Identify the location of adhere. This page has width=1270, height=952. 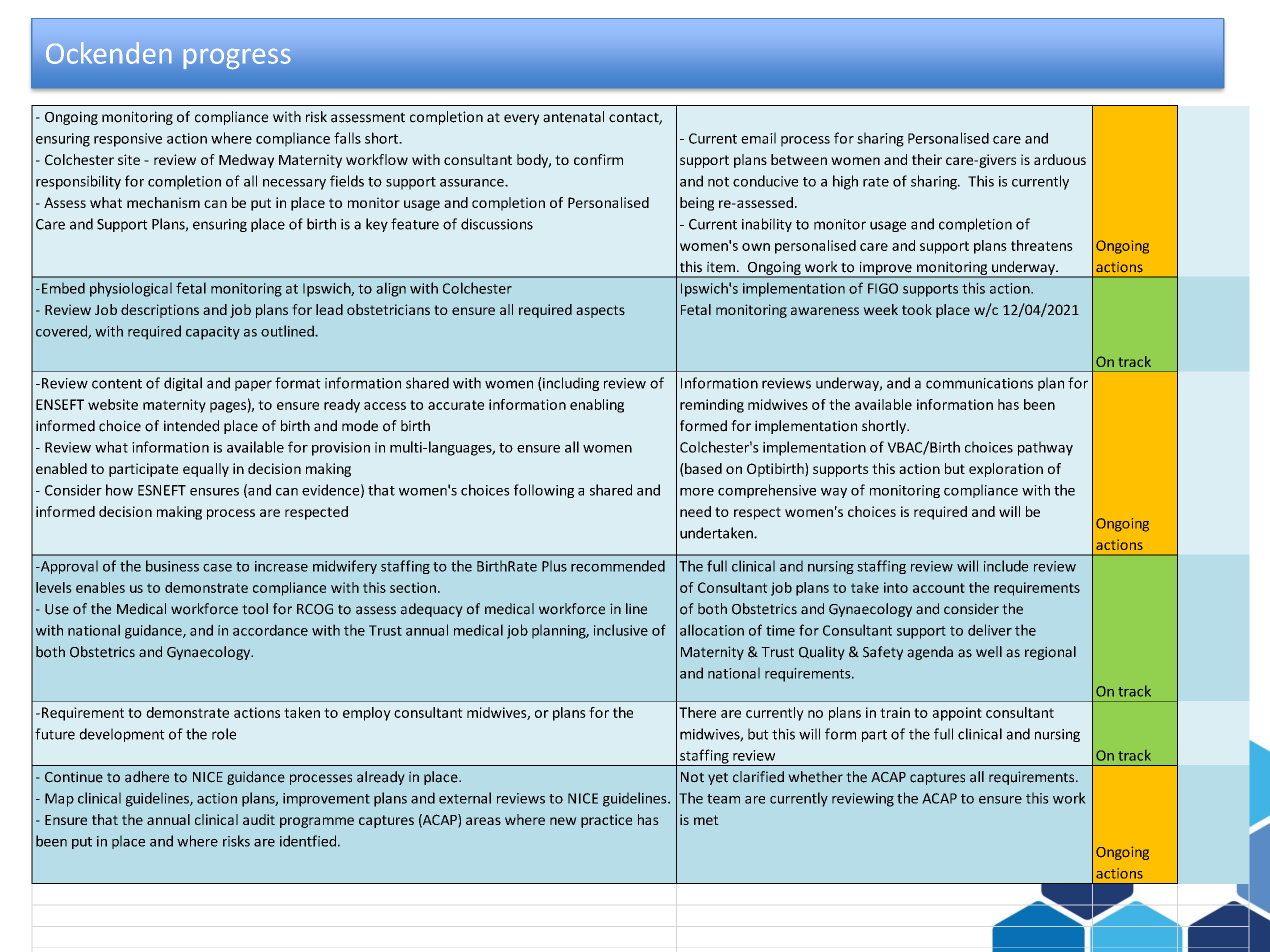
(147, 777).
